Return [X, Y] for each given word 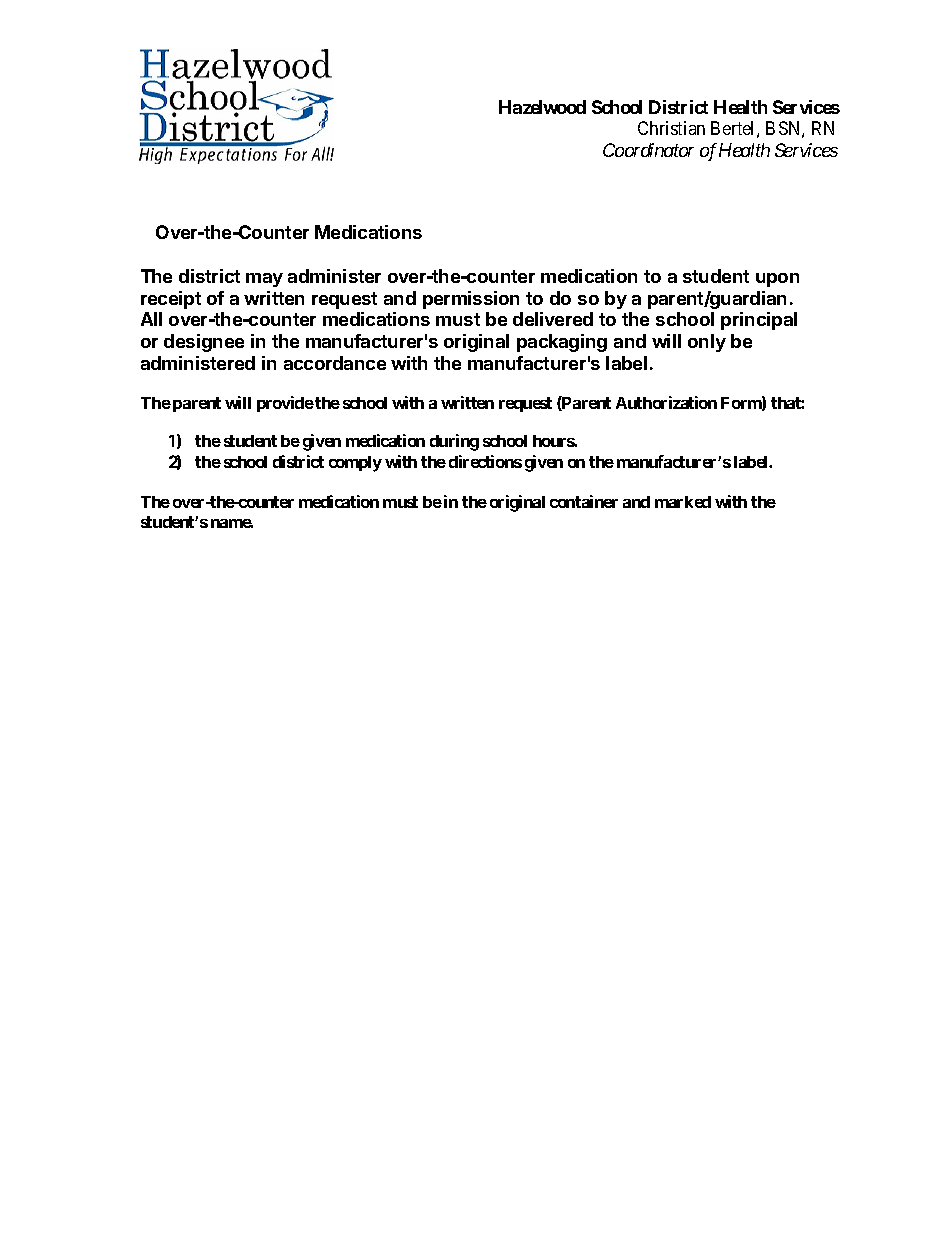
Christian [671, 128]
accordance [335, 363]
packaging [562, 343]
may [264, 280]
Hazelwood [542, 107]
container [584, 501]
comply [355, 464]
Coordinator [648, 150]
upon [777, 280]
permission [471, 300]
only [707, 343]
